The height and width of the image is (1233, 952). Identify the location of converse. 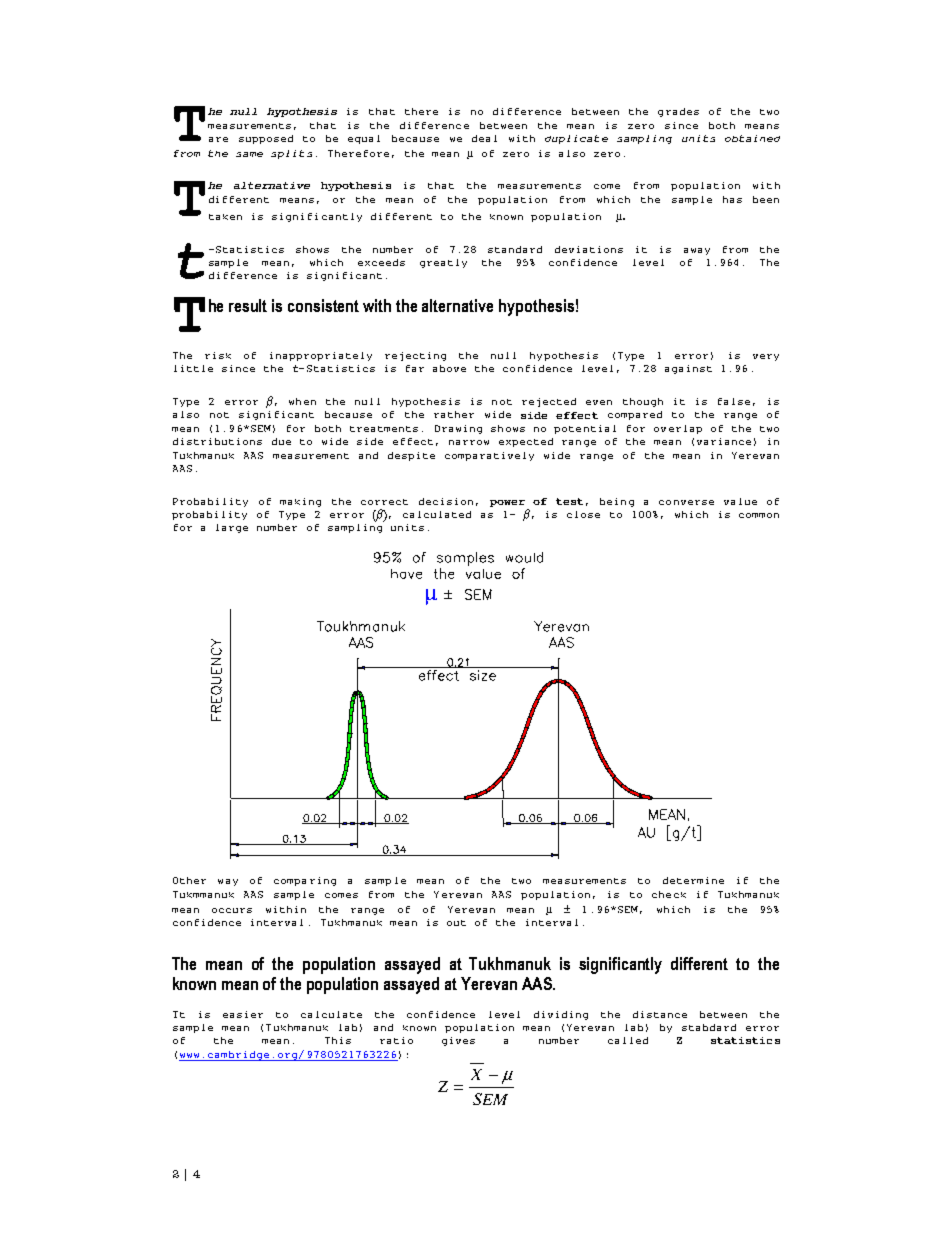
(686, 502).
